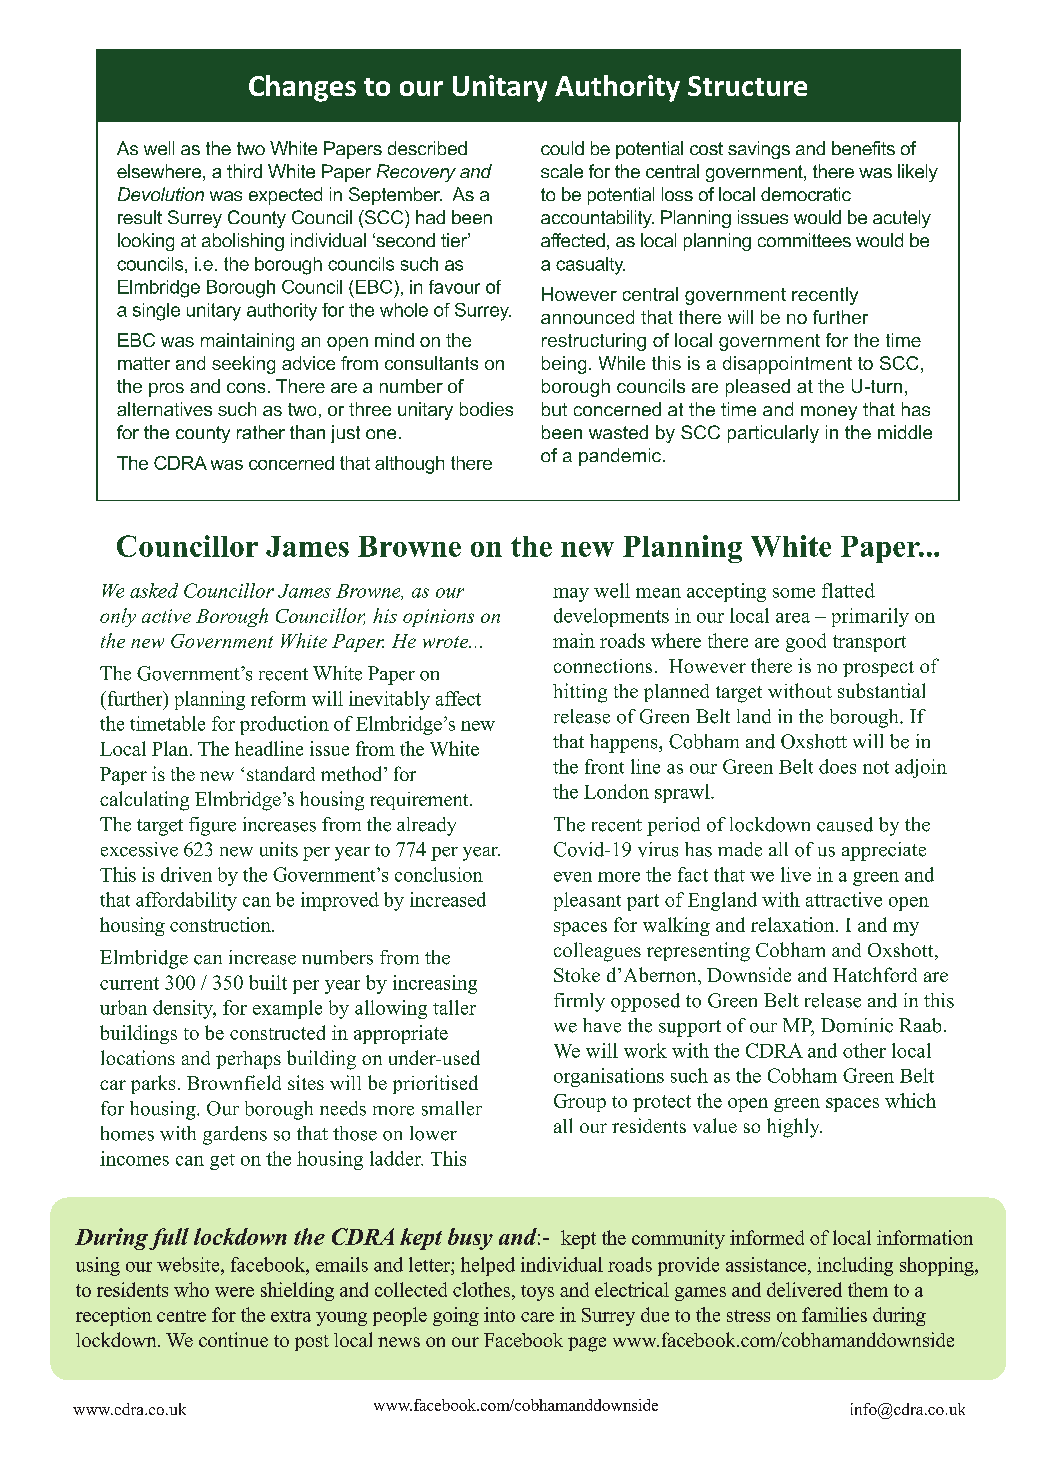 The width and height of the document is (1039, 1470). What do you see at coordinates (537, 1317) in the document?
I see `care` at bounding box center [537, 1317].
